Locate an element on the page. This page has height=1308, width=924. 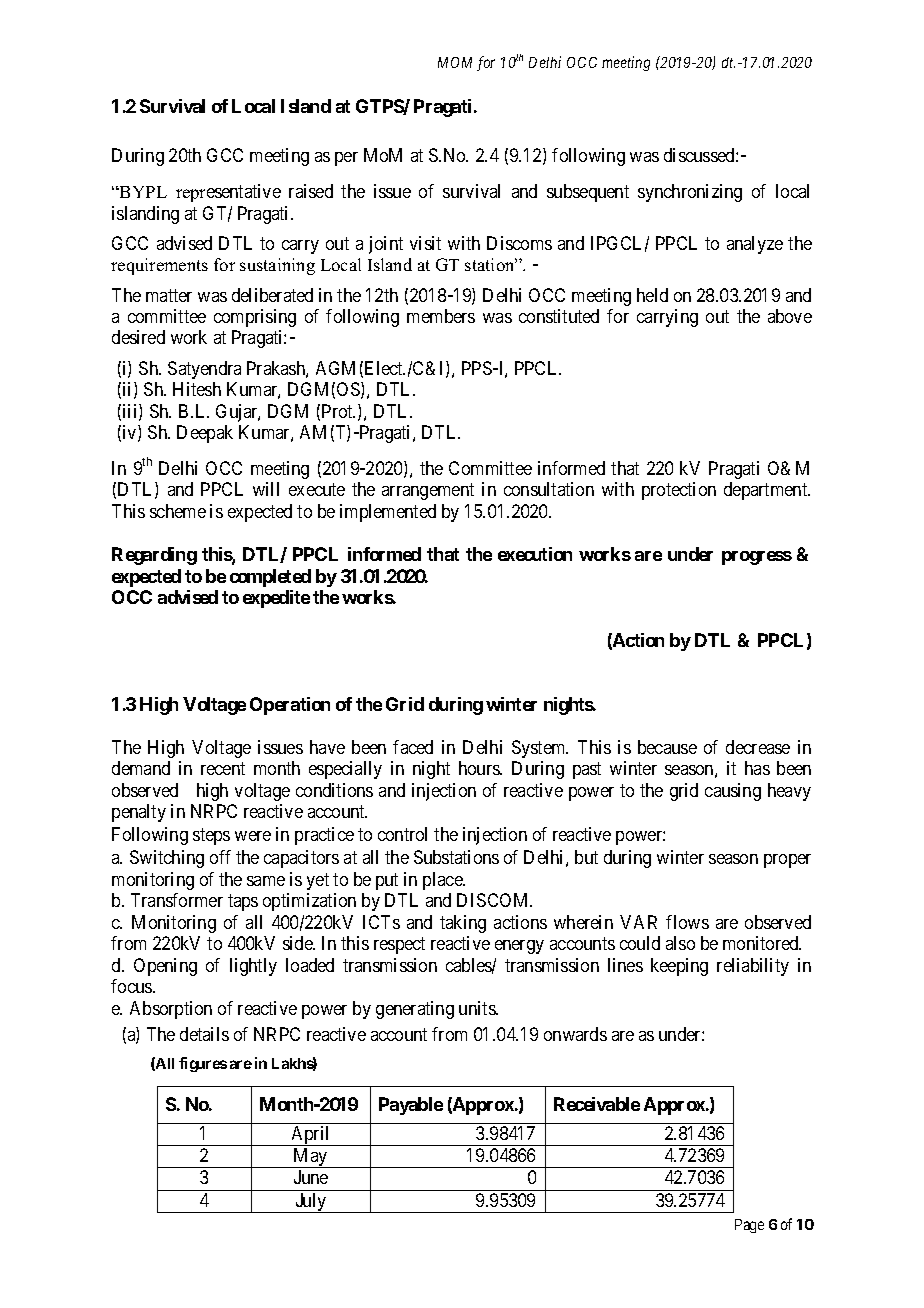
off is located at coordinates (220, 857).
